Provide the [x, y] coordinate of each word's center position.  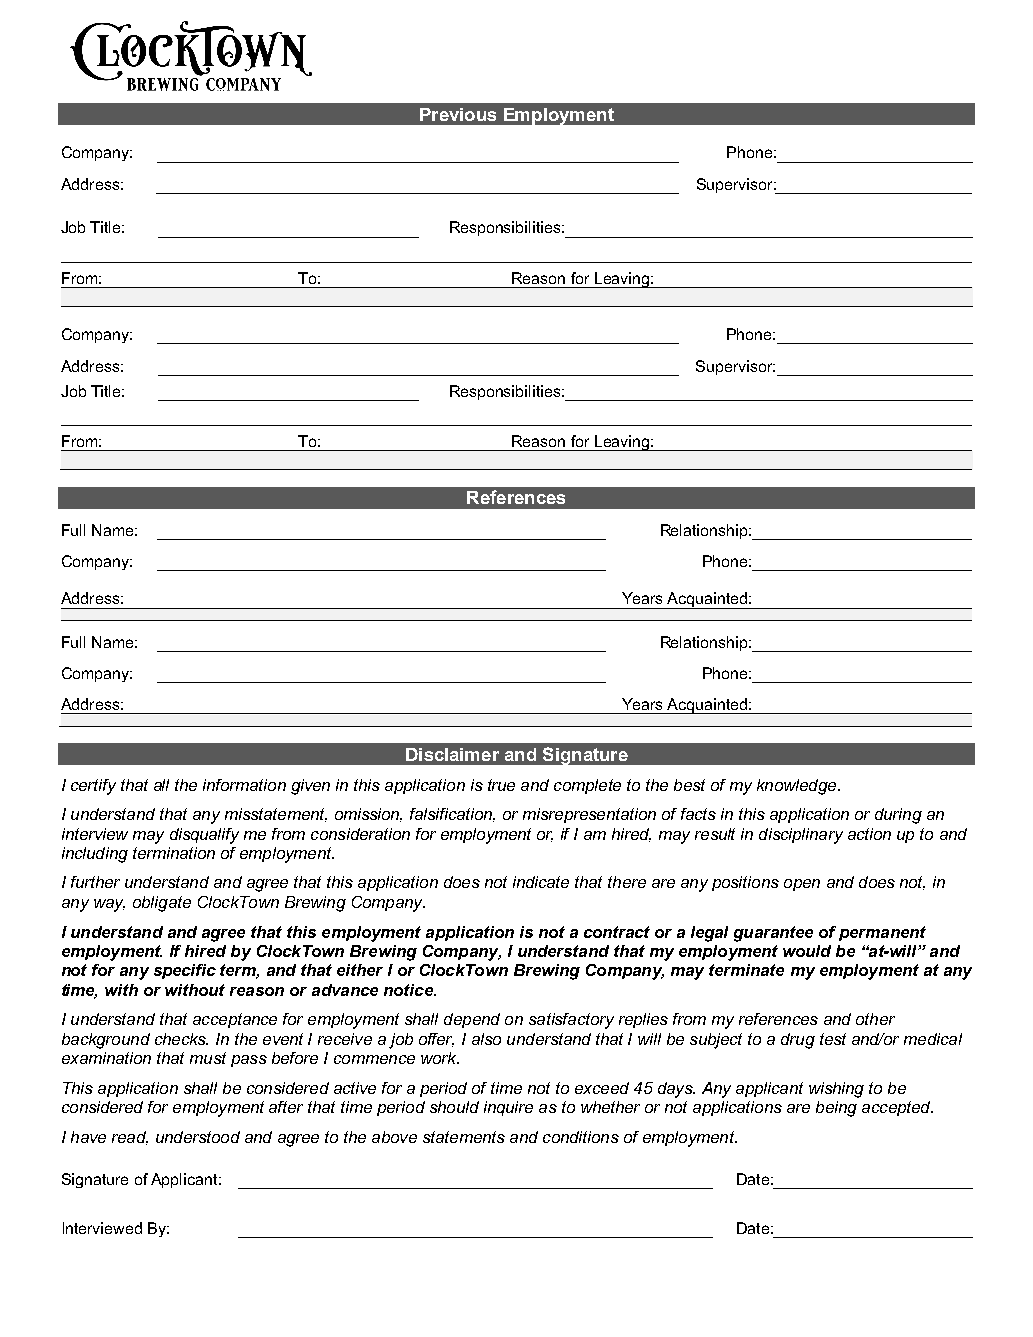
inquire [508, 1108]
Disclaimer [452, 754]
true [501, 785]
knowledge [798, 787]
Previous [458, 114]
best [689, 785]
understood [198, 1137]
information [244, 785]
